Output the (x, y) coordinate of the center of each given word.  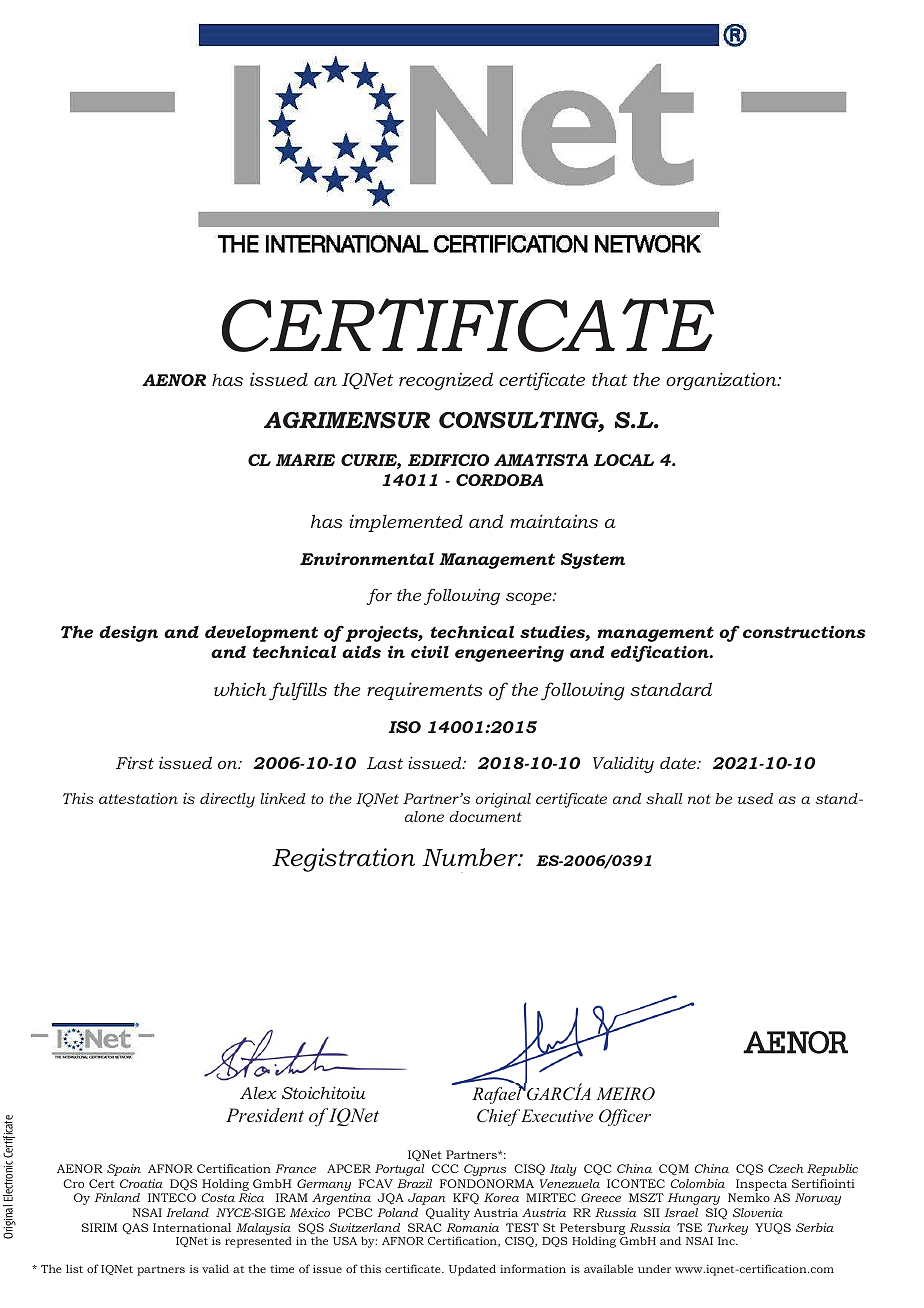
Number (471, 857)
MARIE (305, 460)
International (192, 1227)
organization (722, 381)
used (755, 798)
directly (227, 800)
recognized (446, 381)
